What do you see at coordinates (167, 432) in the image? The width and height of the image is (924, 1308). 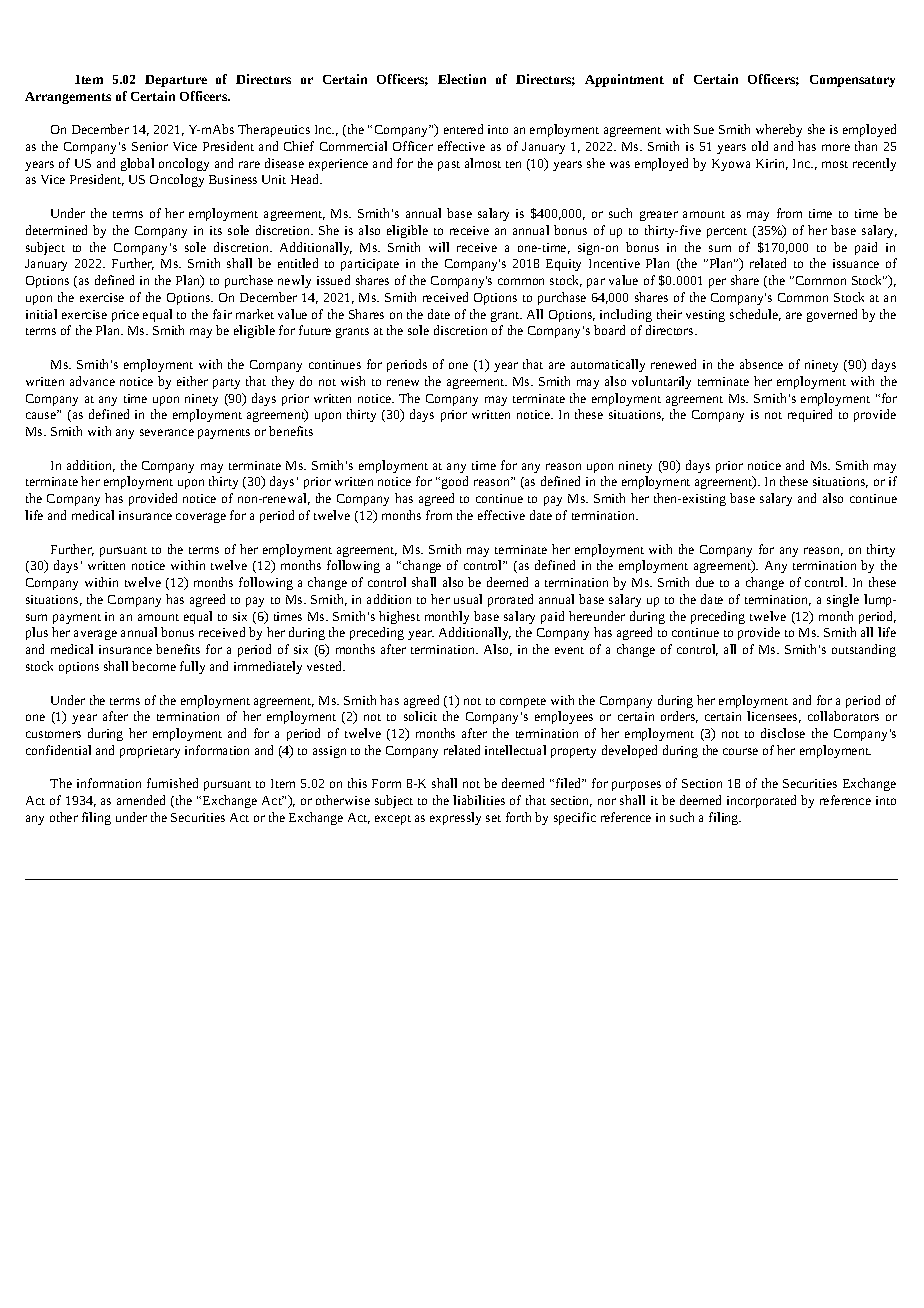 I see `severance` at bounding box center [167, 432].
